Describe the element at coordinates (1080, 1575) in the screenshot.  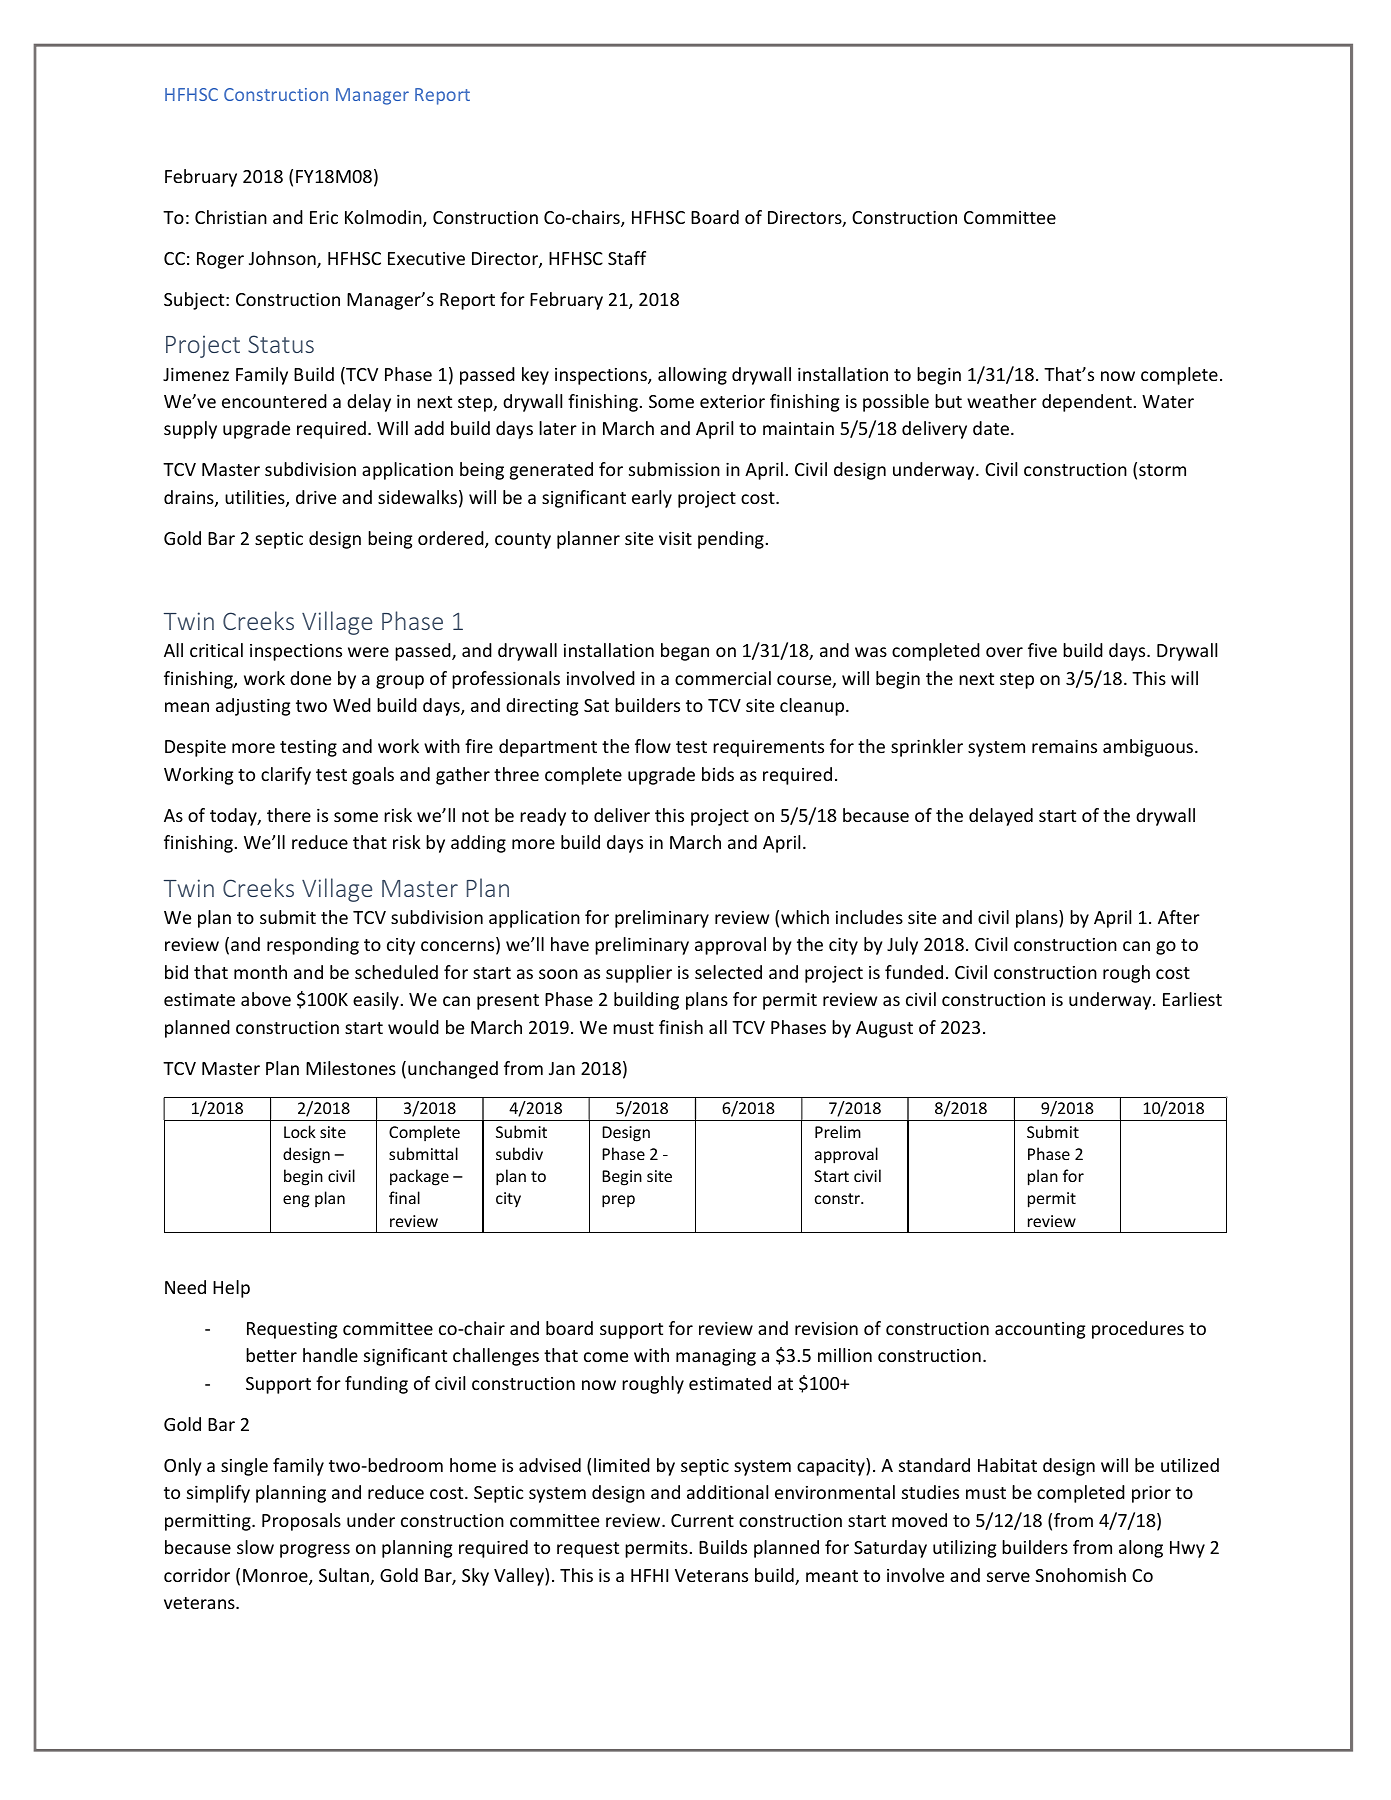
I see `Snohomish` at that location.
